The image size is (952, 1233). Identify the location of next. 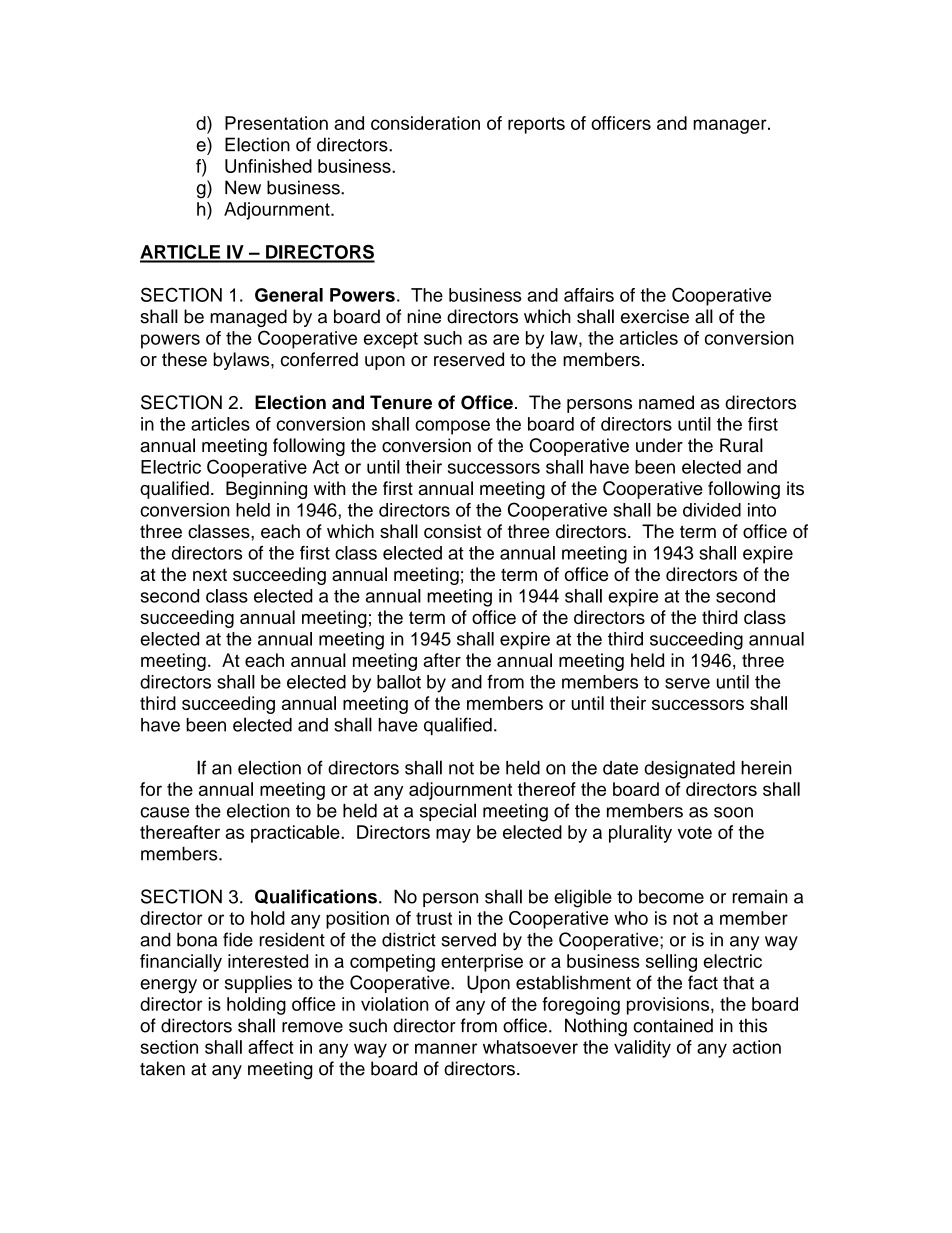
(210, 575).
